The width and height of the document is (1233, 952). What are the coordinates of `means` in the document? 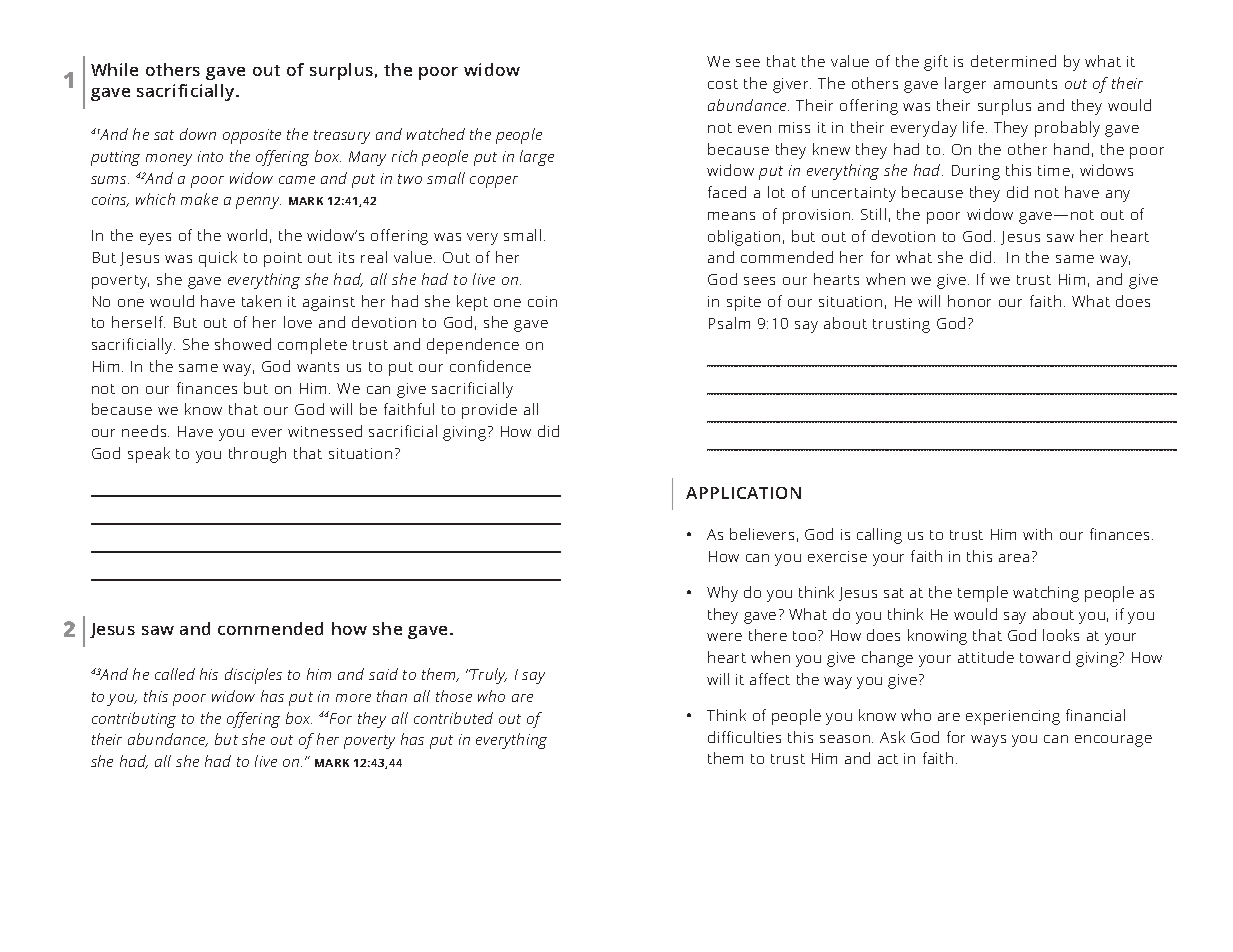 It's located at (731, 216).
